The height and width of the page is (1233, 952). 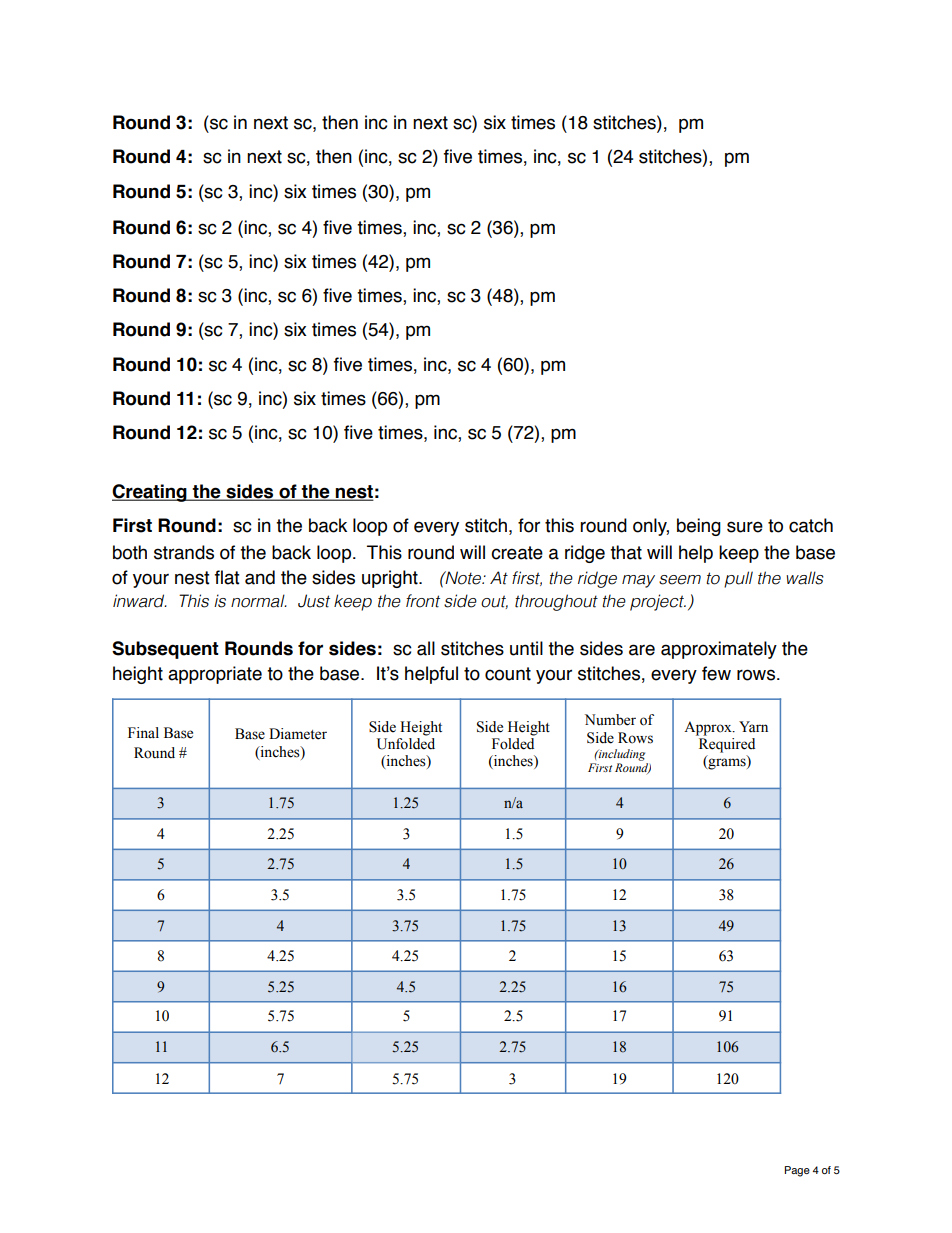 I want to click on Yarn, so click(x=753, y=726).
